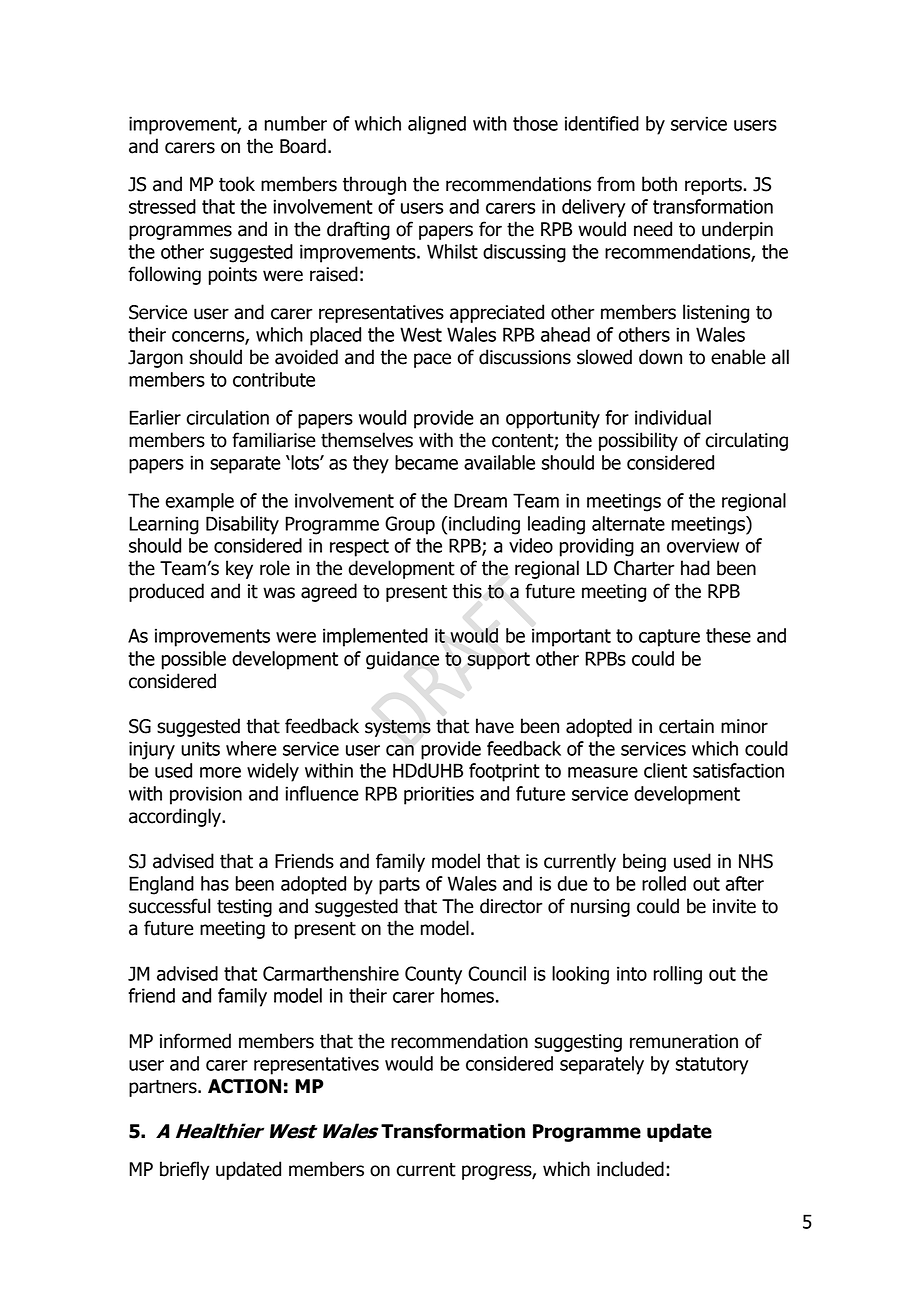 Image resolution: width=924 pixels, height=1308 pixels. What do you see at coordinates (194, 660) in the page?
I see `possible` at bounding box center [194, 660].
